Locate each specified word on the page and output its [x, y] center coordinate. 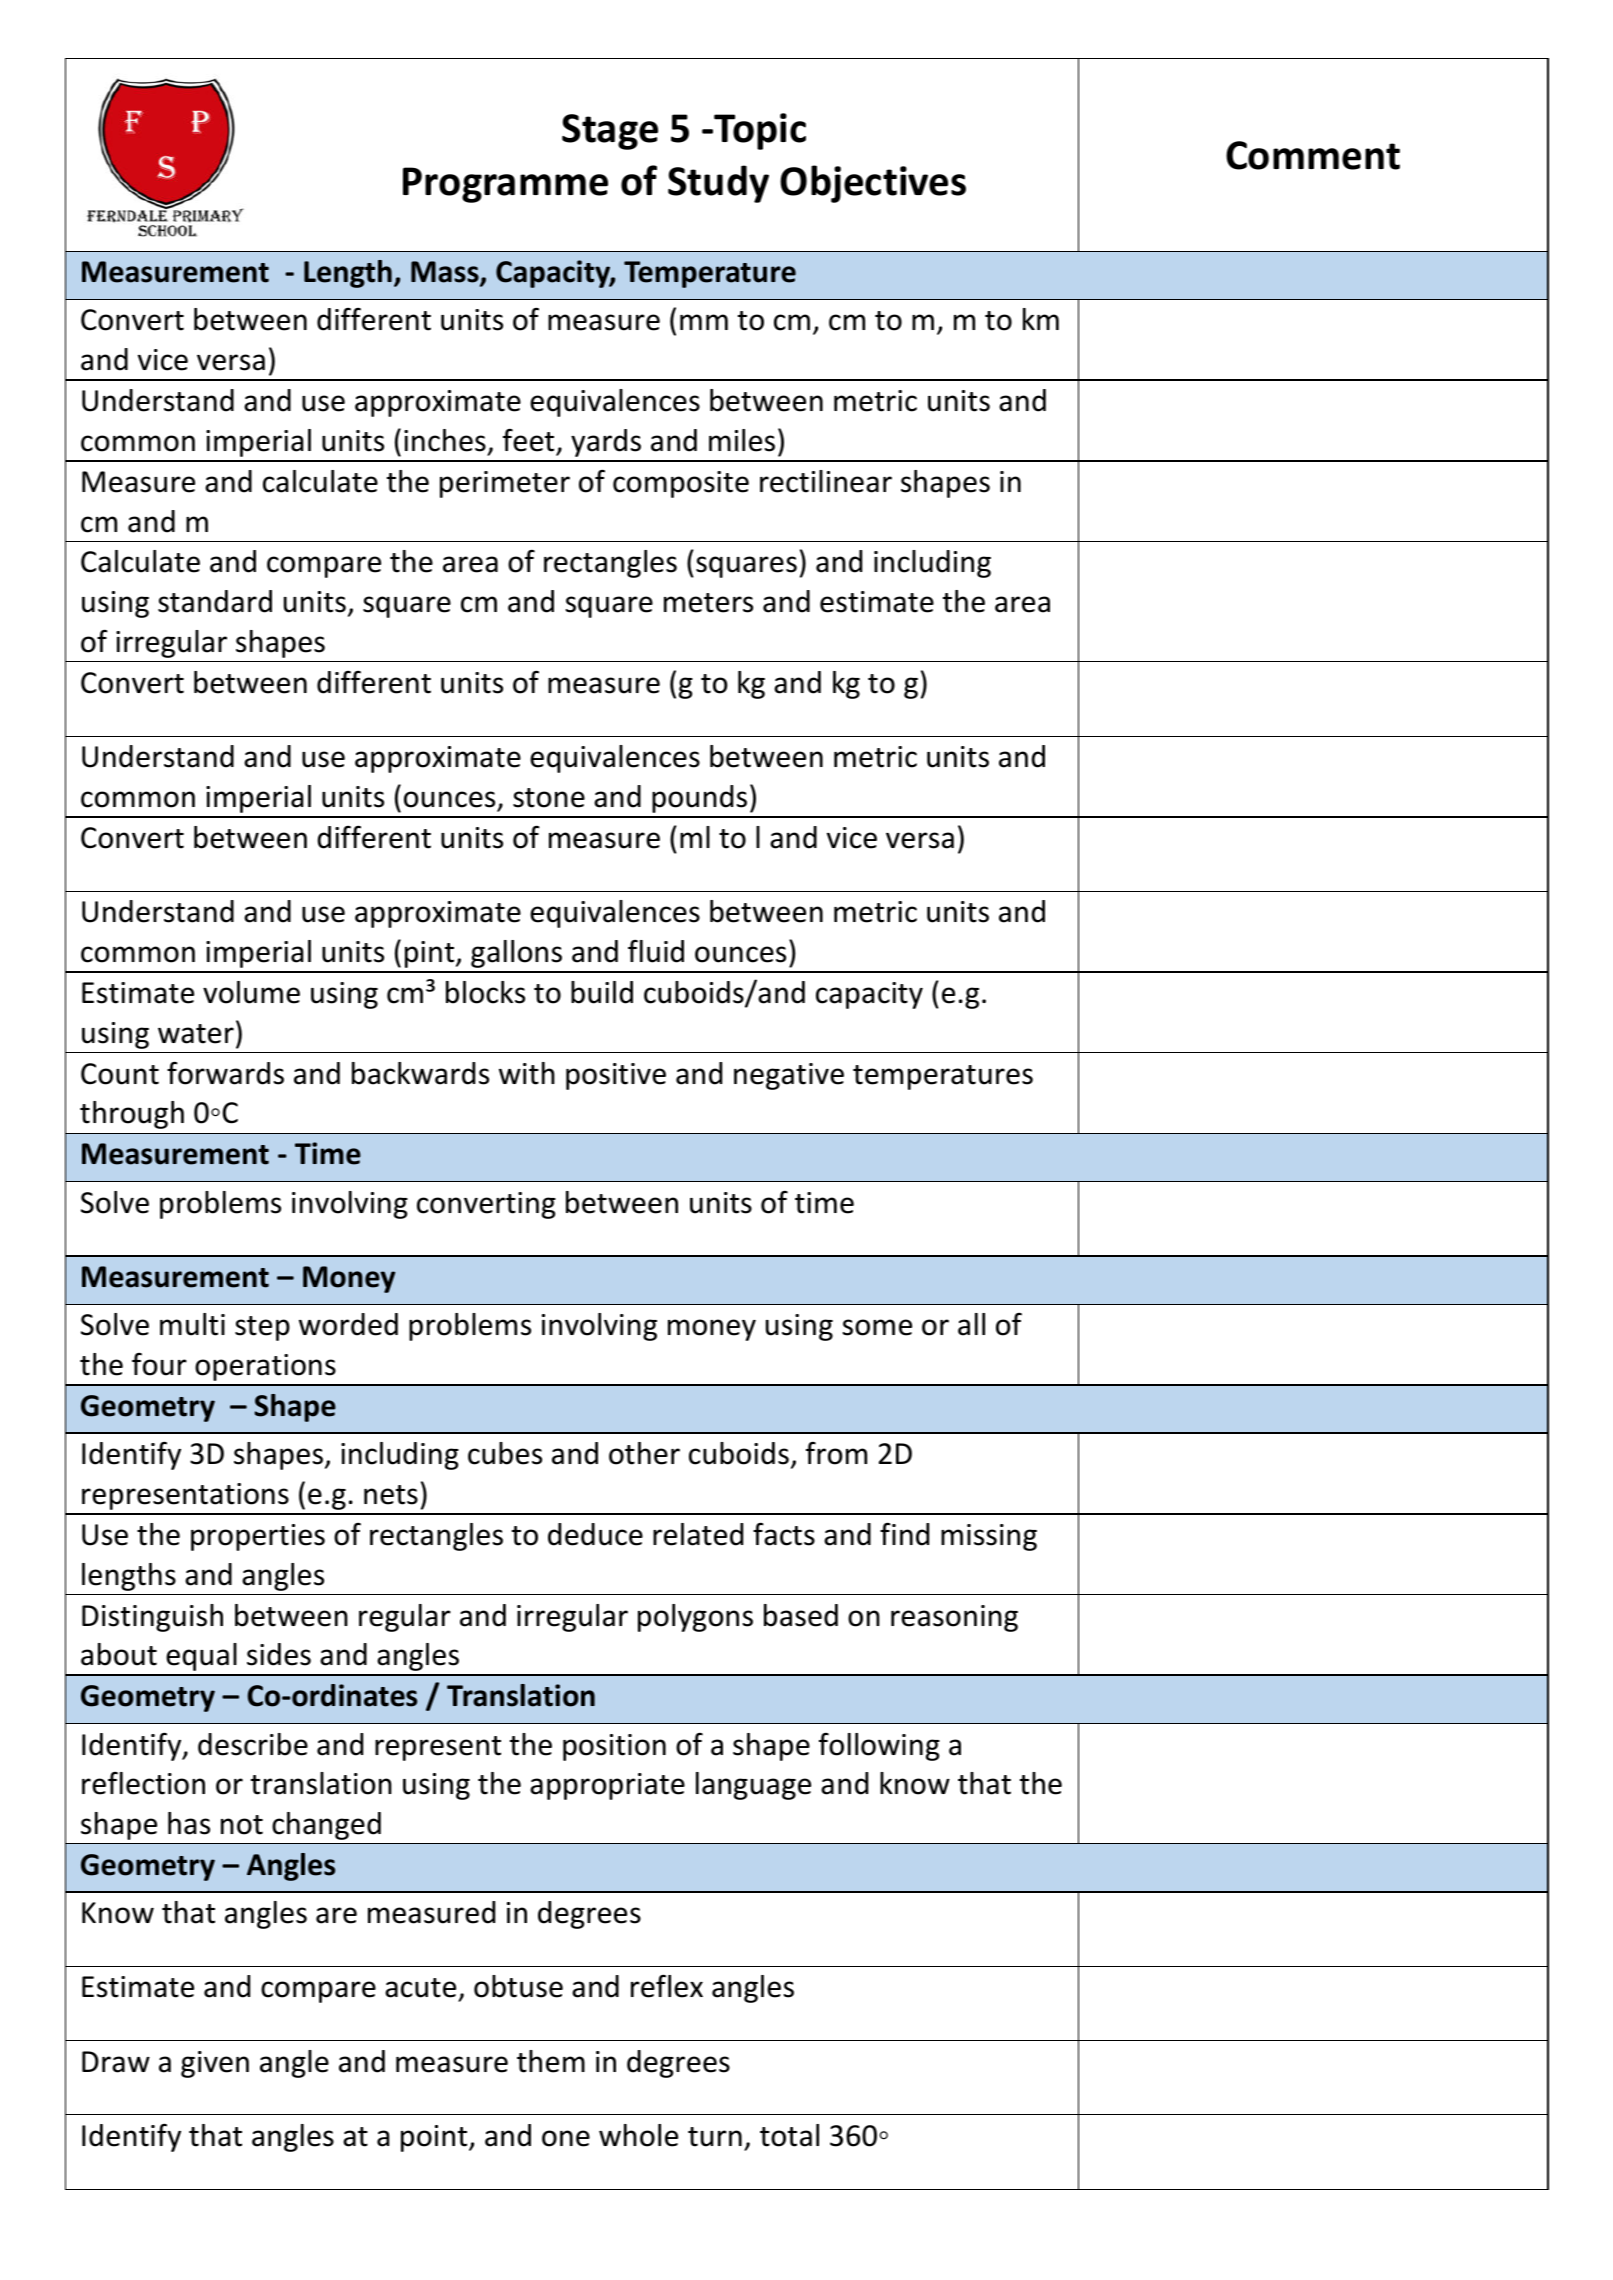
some [877, 1327]
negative [789, 1076]
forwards [225, 1073]
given [215, 2064]
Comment [1313, 155]
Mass [446, 273]
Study [718, 184]
